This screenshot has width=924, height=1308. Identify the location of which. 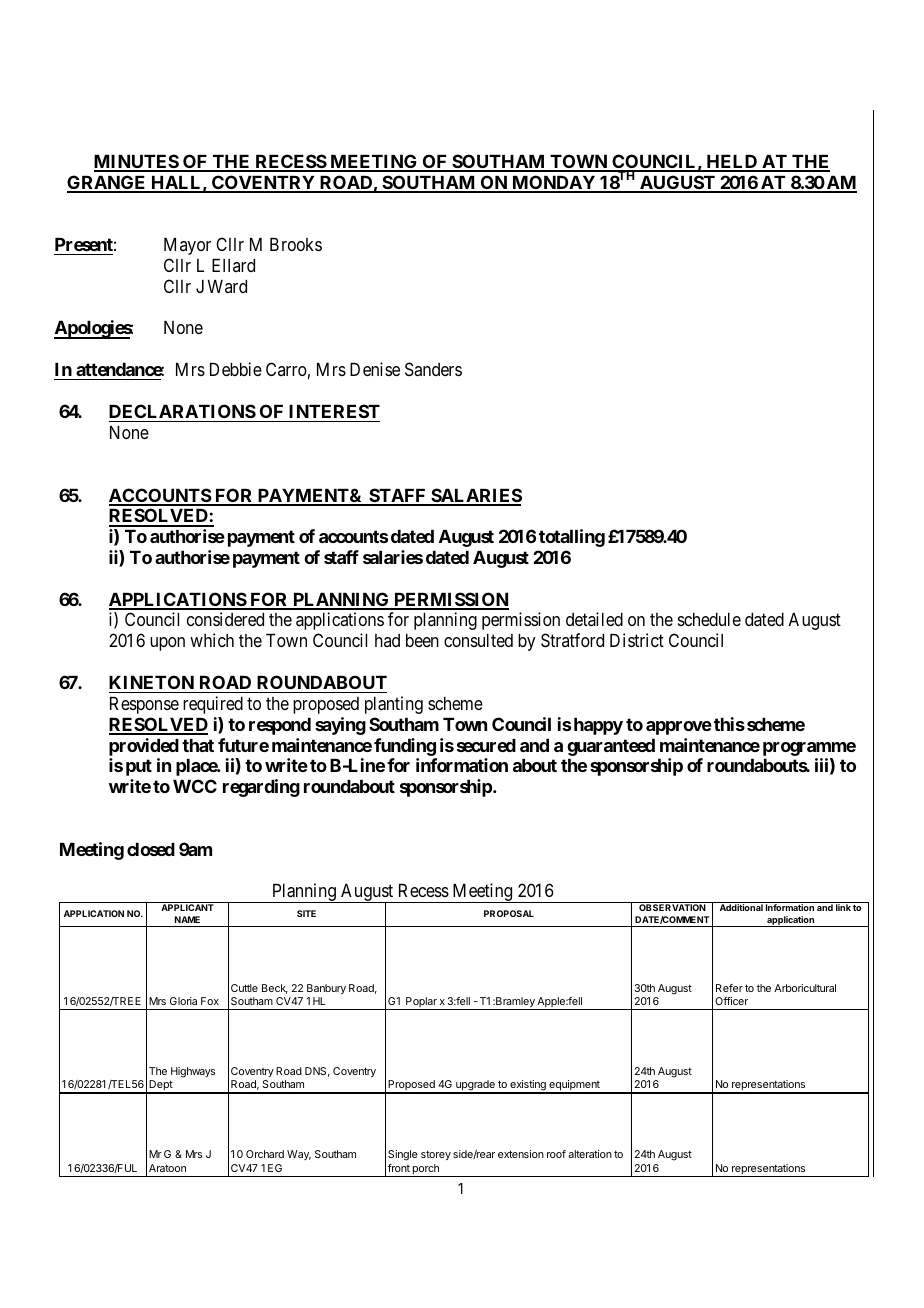
(212, 640).
